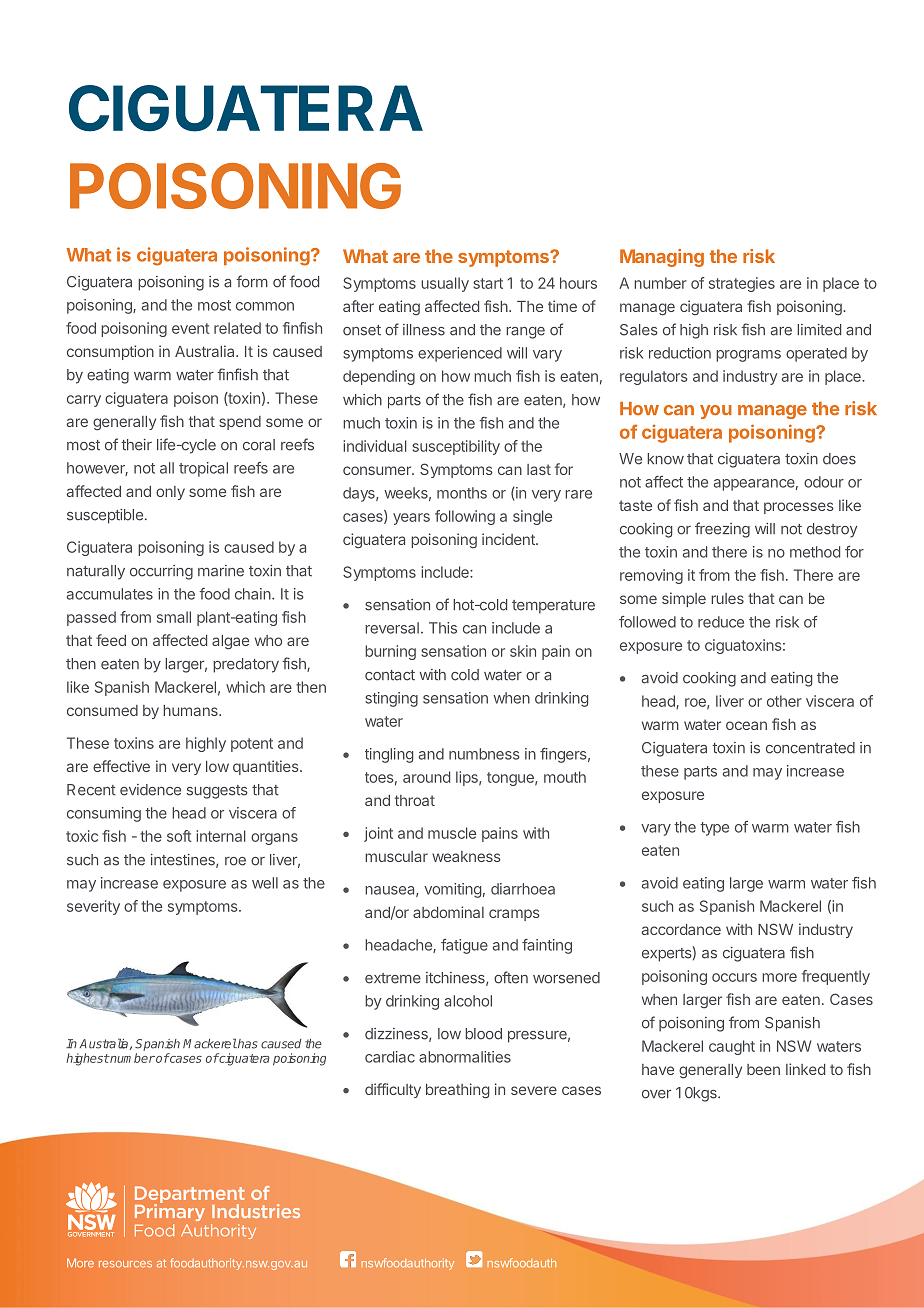  Describe the element at coordinates (727, 598) in the image. I see `rules` at that location.
